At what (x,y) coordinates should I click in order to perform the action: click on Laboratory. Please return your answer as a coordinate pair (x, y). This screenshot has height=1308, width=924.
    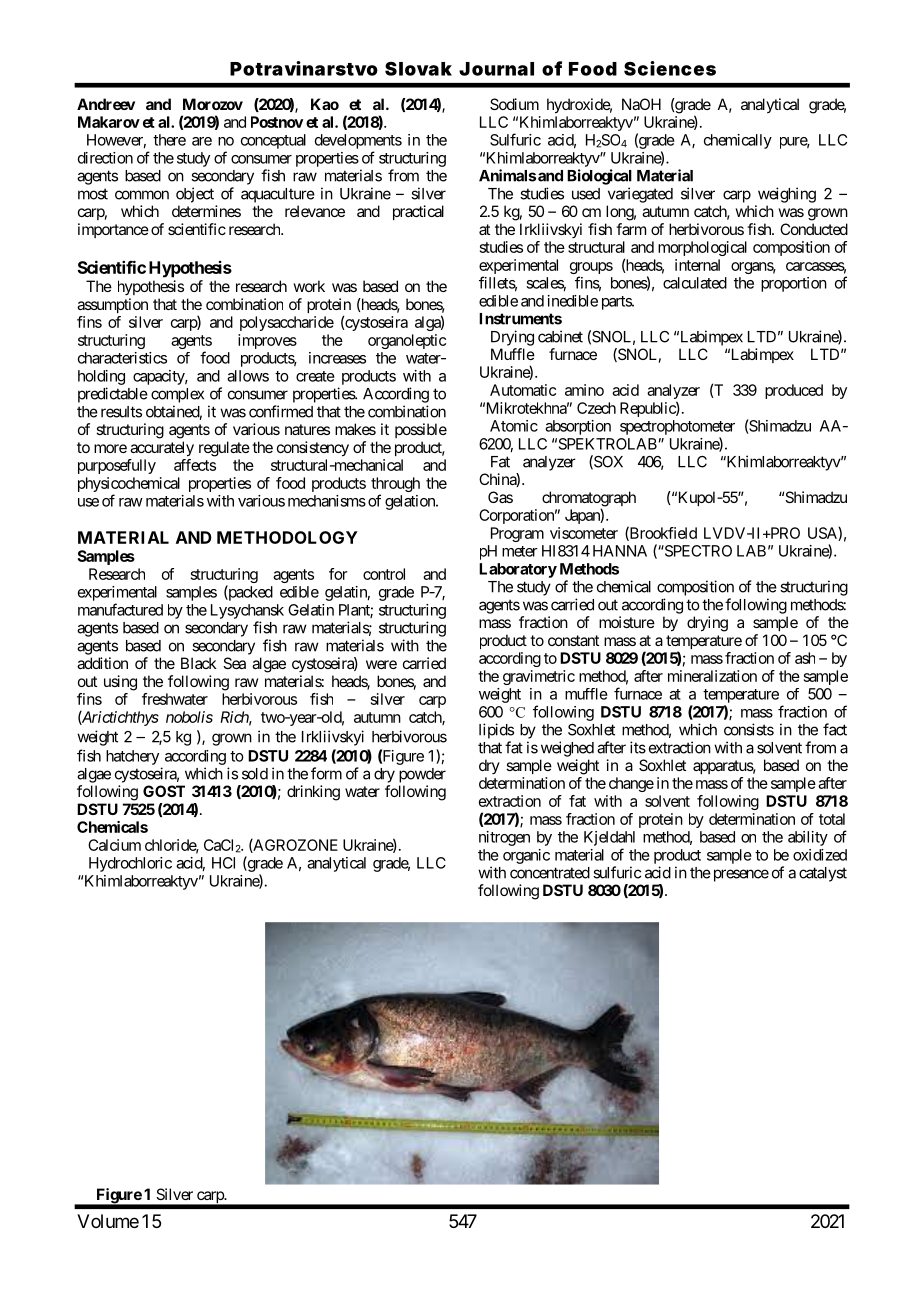
    Looking at the image, I should click on (518, 570).
